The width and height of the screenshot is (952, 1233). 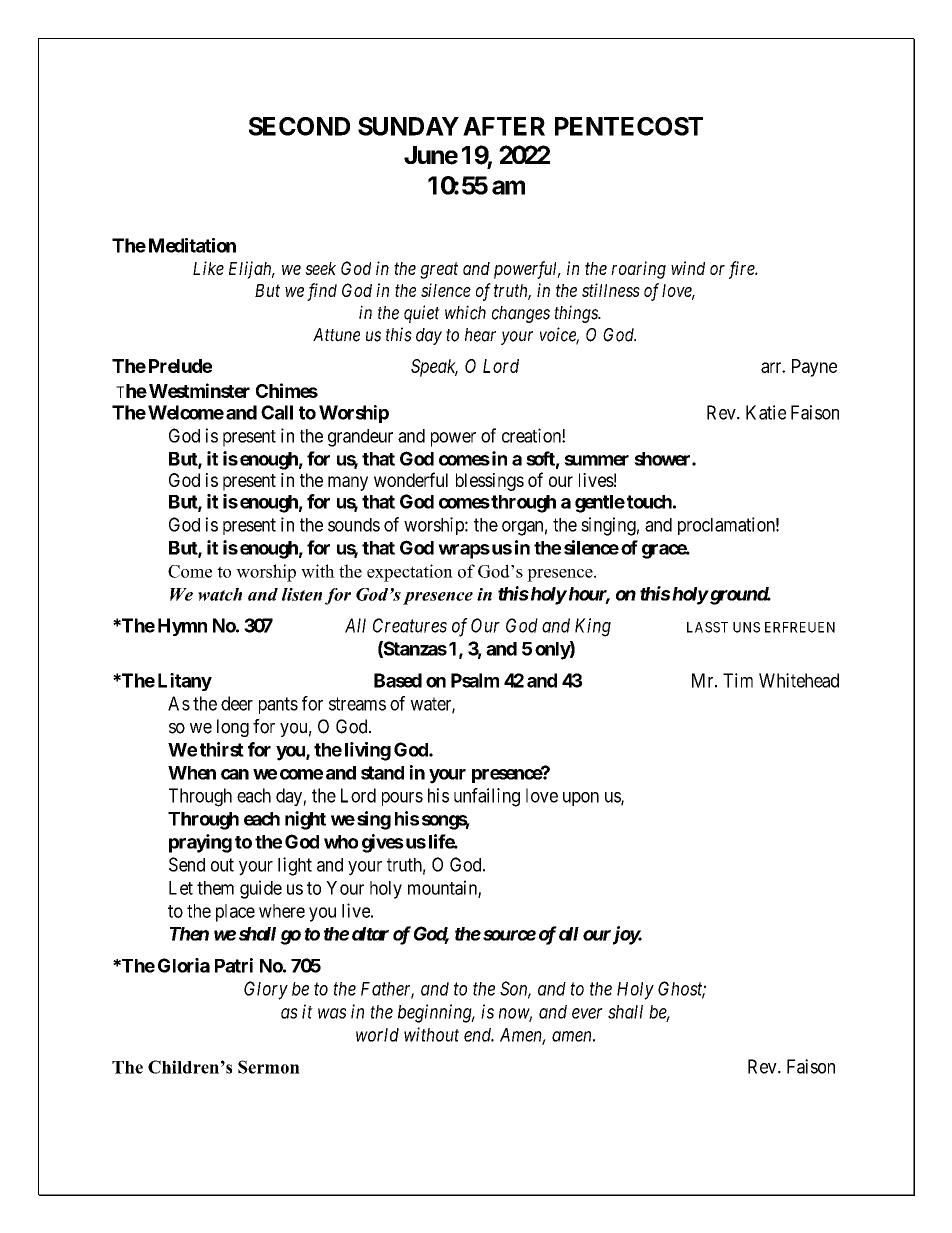 I want to click on night, so click(x=305, y=820).
